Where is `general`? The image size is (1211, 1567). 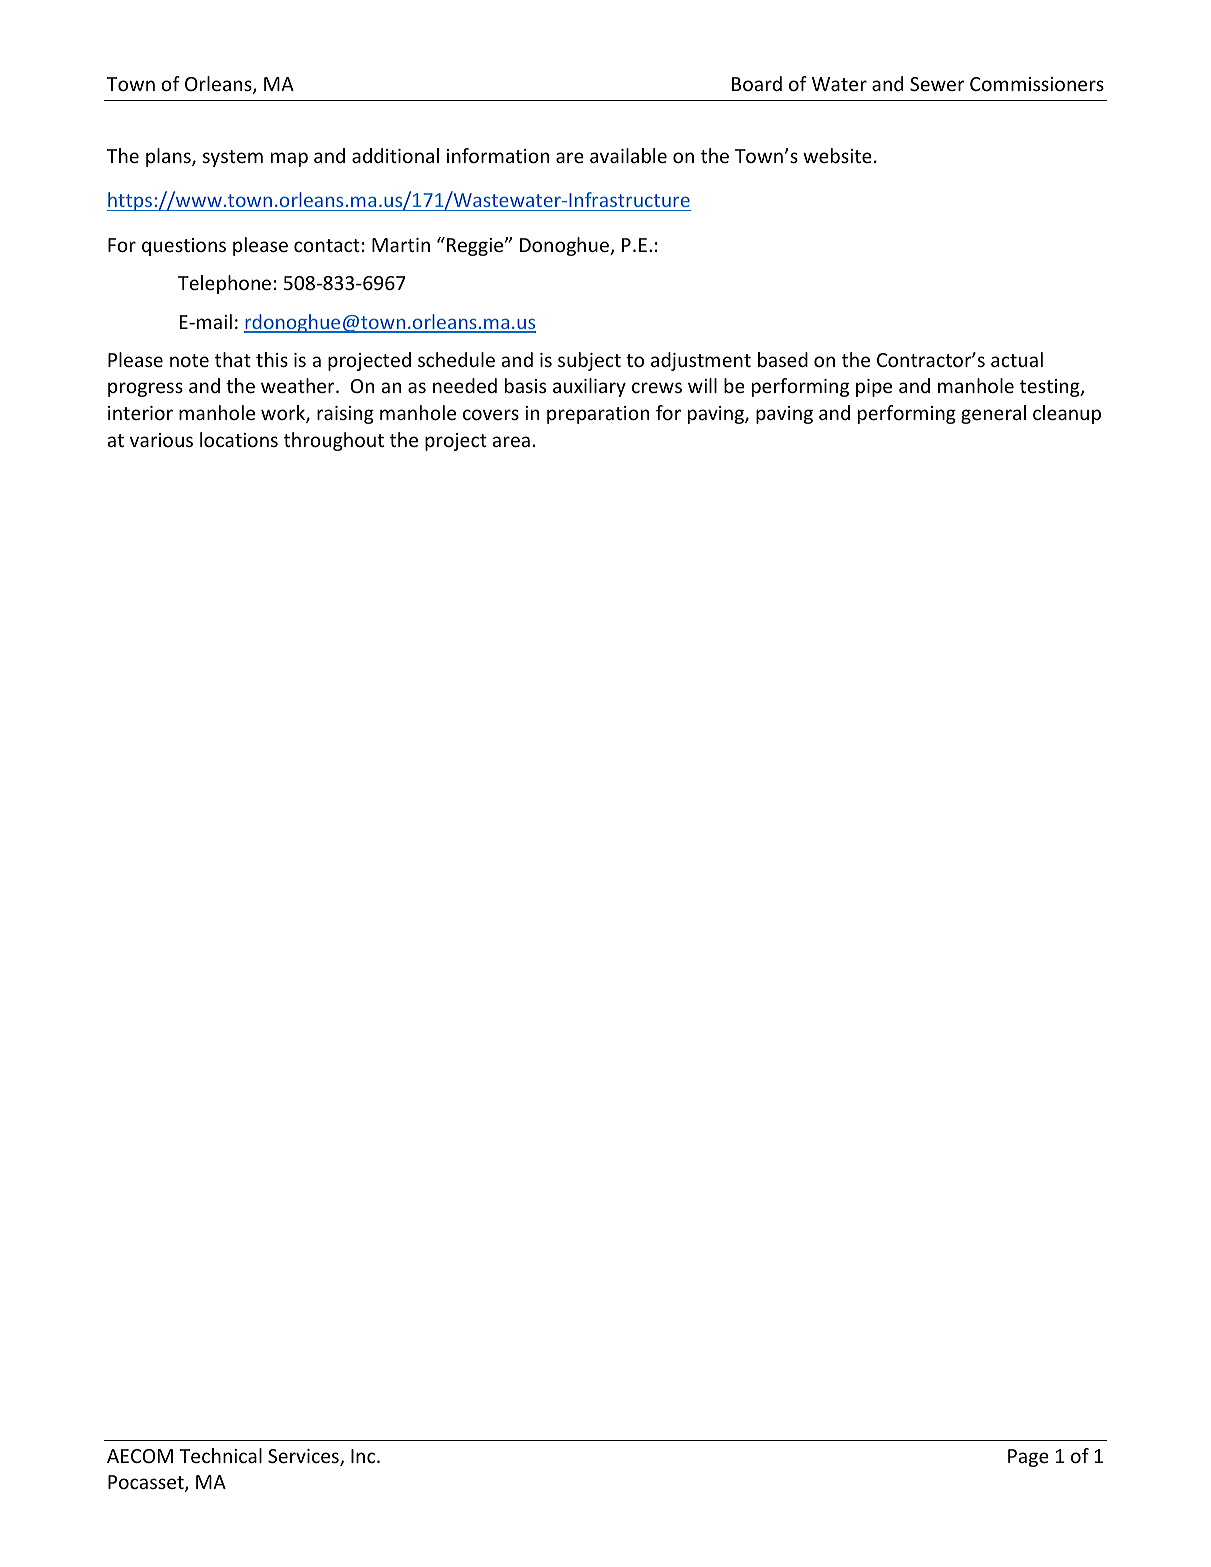
general is located at coordinates (993, 414).
